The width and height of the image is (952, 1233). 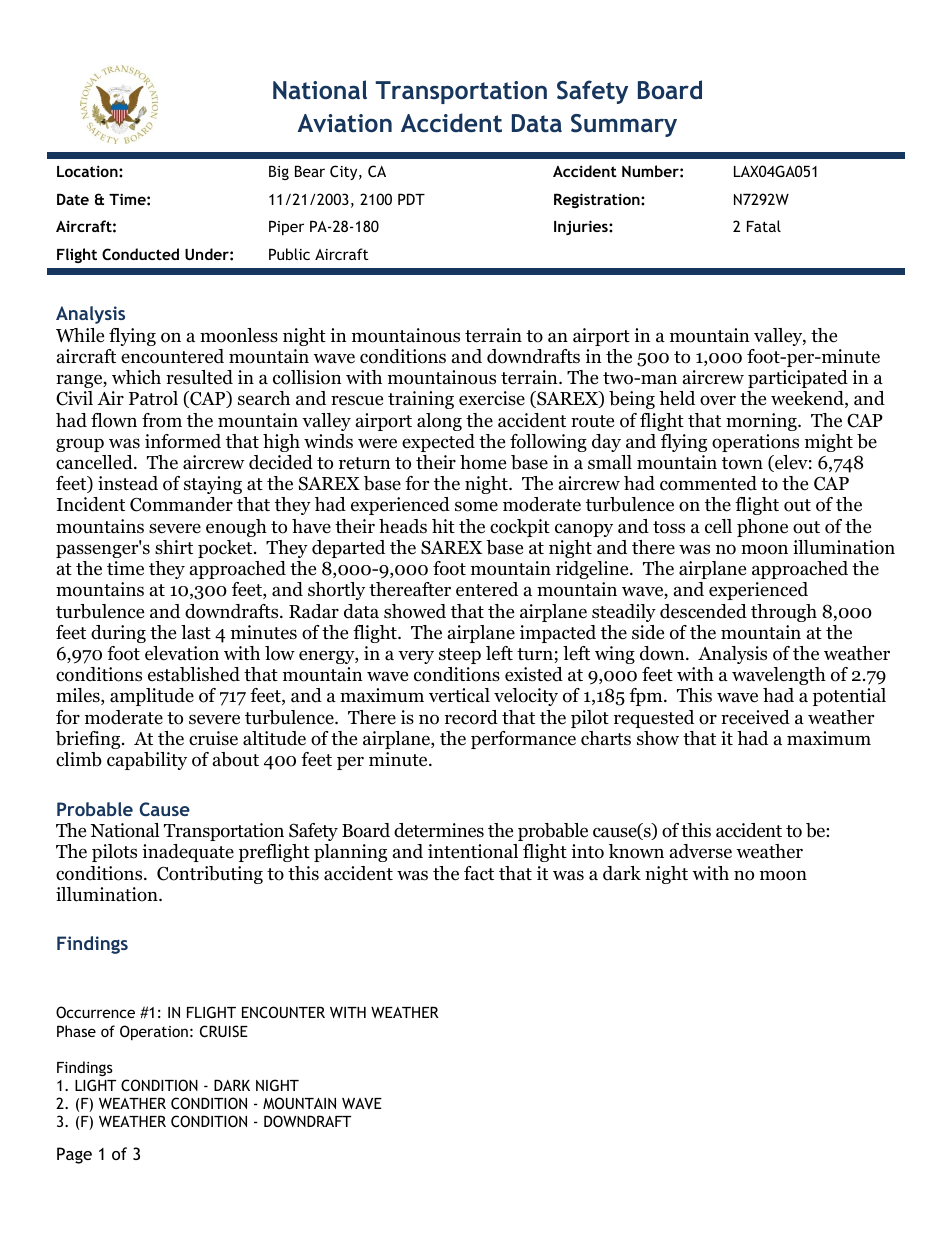 What do you see at coordinates (196, 632) in the image?
I see `last` at bounding box center [196, 632].
